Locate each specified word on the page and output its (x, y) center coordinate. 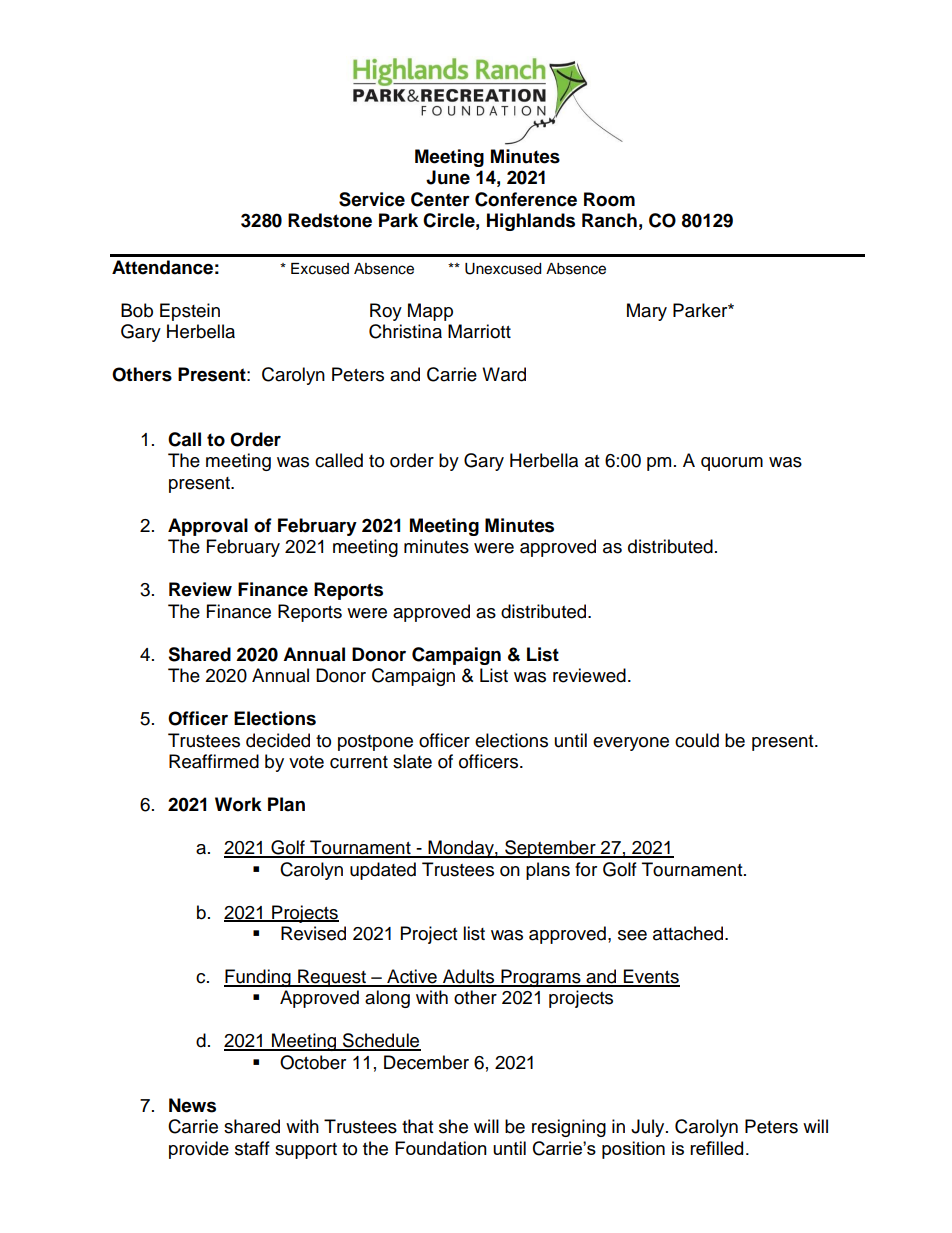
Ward (504, 374)
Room (609, 199)
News (192, 1105)
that (417, 1126)
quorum (732, 464)
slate (412, 761)
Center (440, 199)
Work (238, 804)
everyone (631, 744)
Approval (208, 527)
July (649, 1128)
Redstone (330, 220)
